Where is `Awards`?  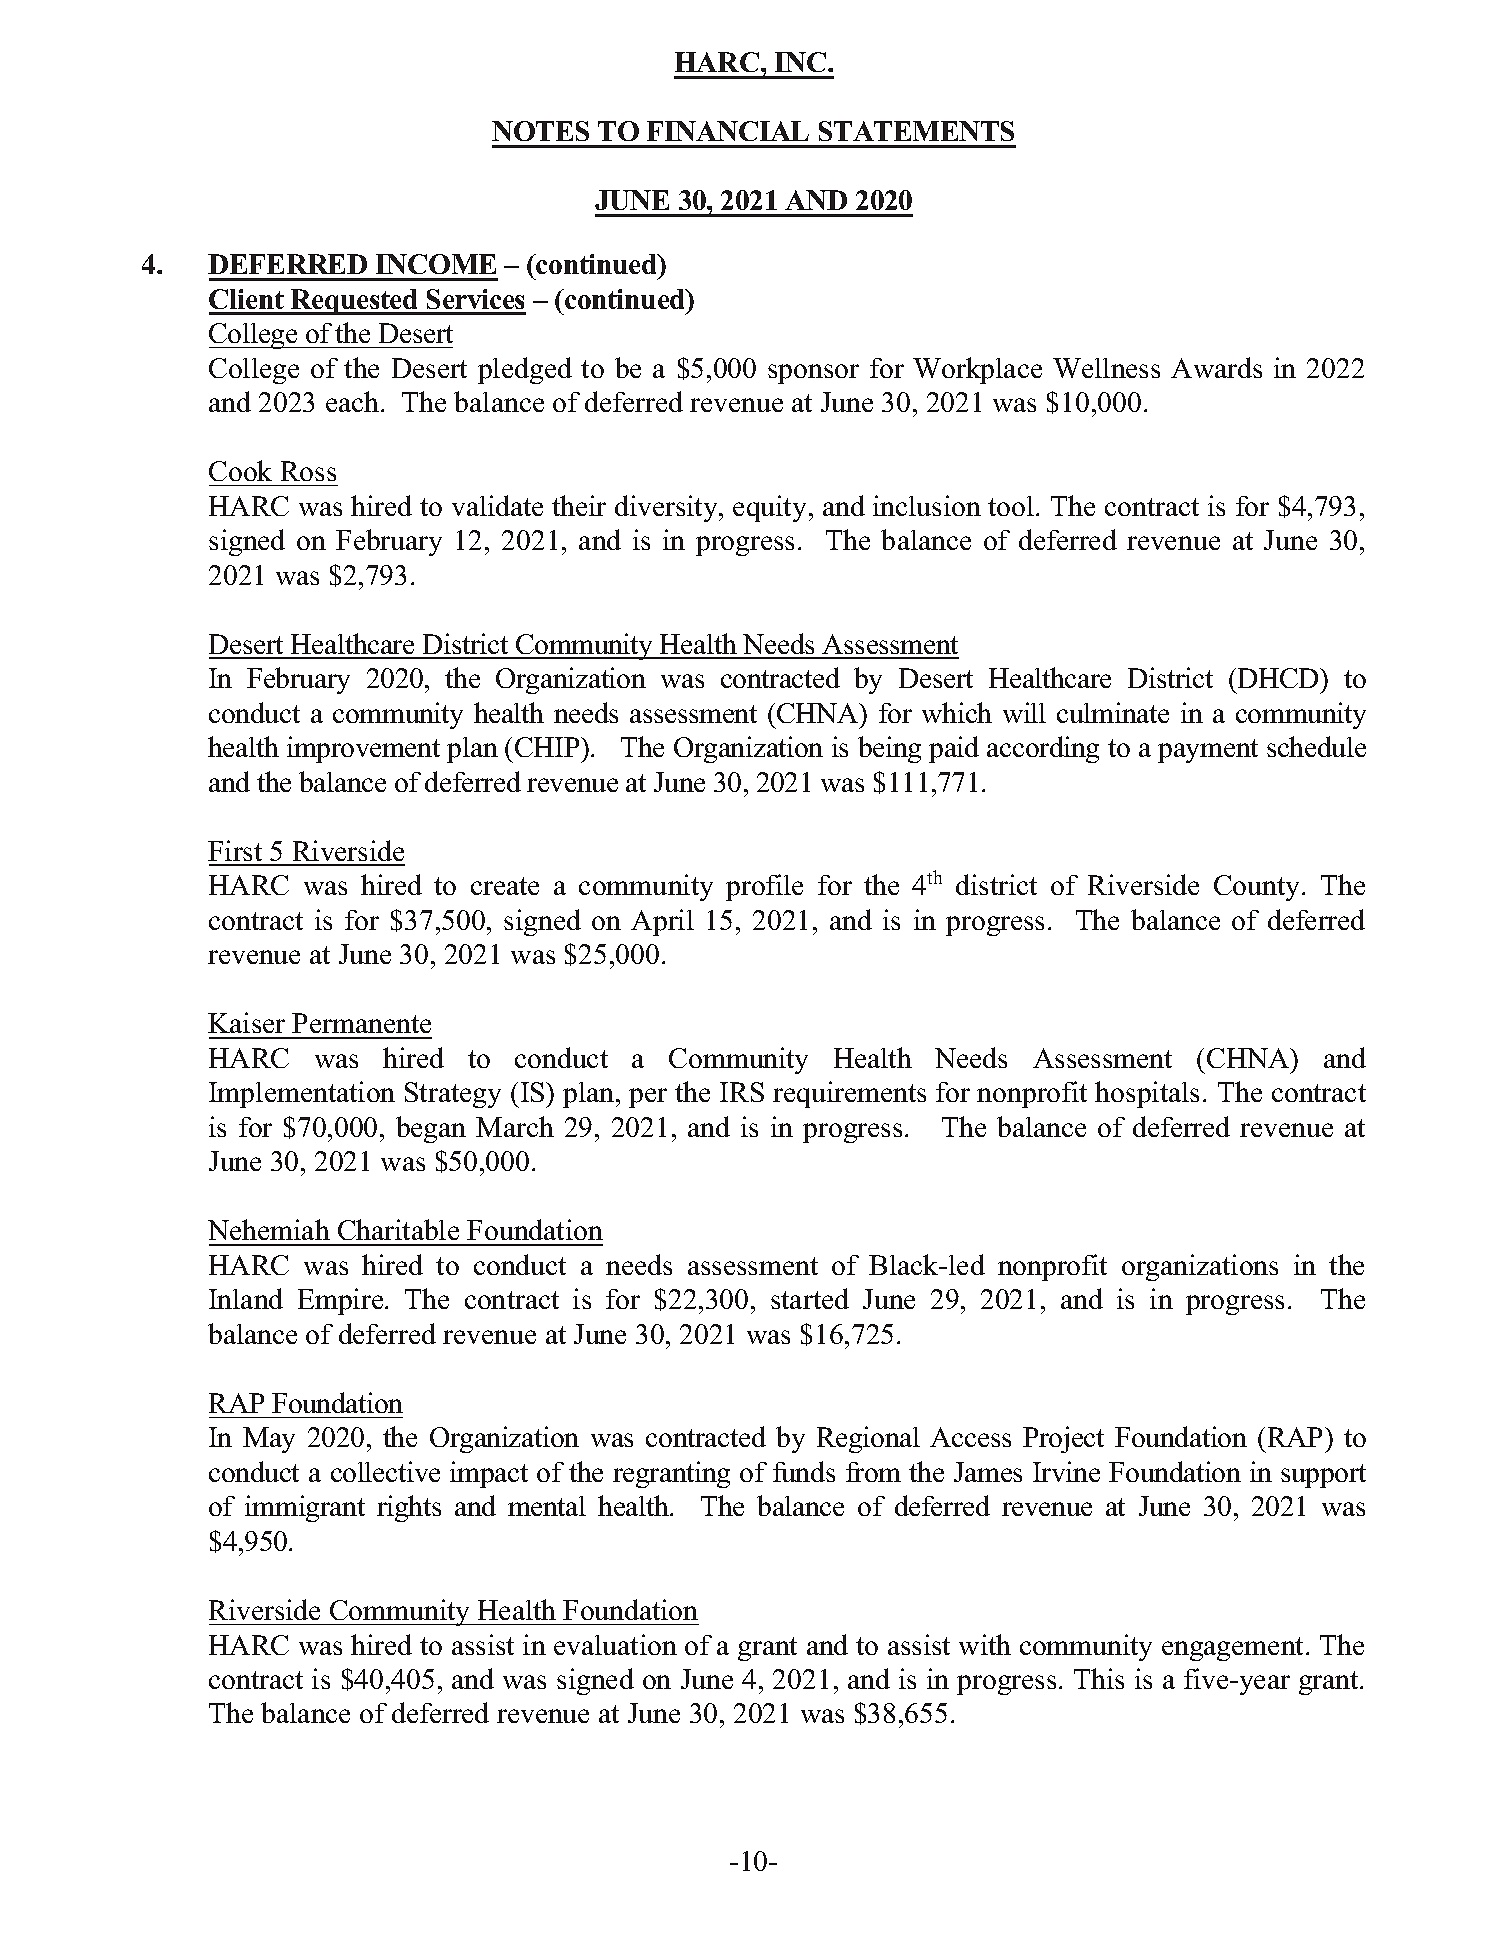 Awards is located at coordinates (1216, 367).
